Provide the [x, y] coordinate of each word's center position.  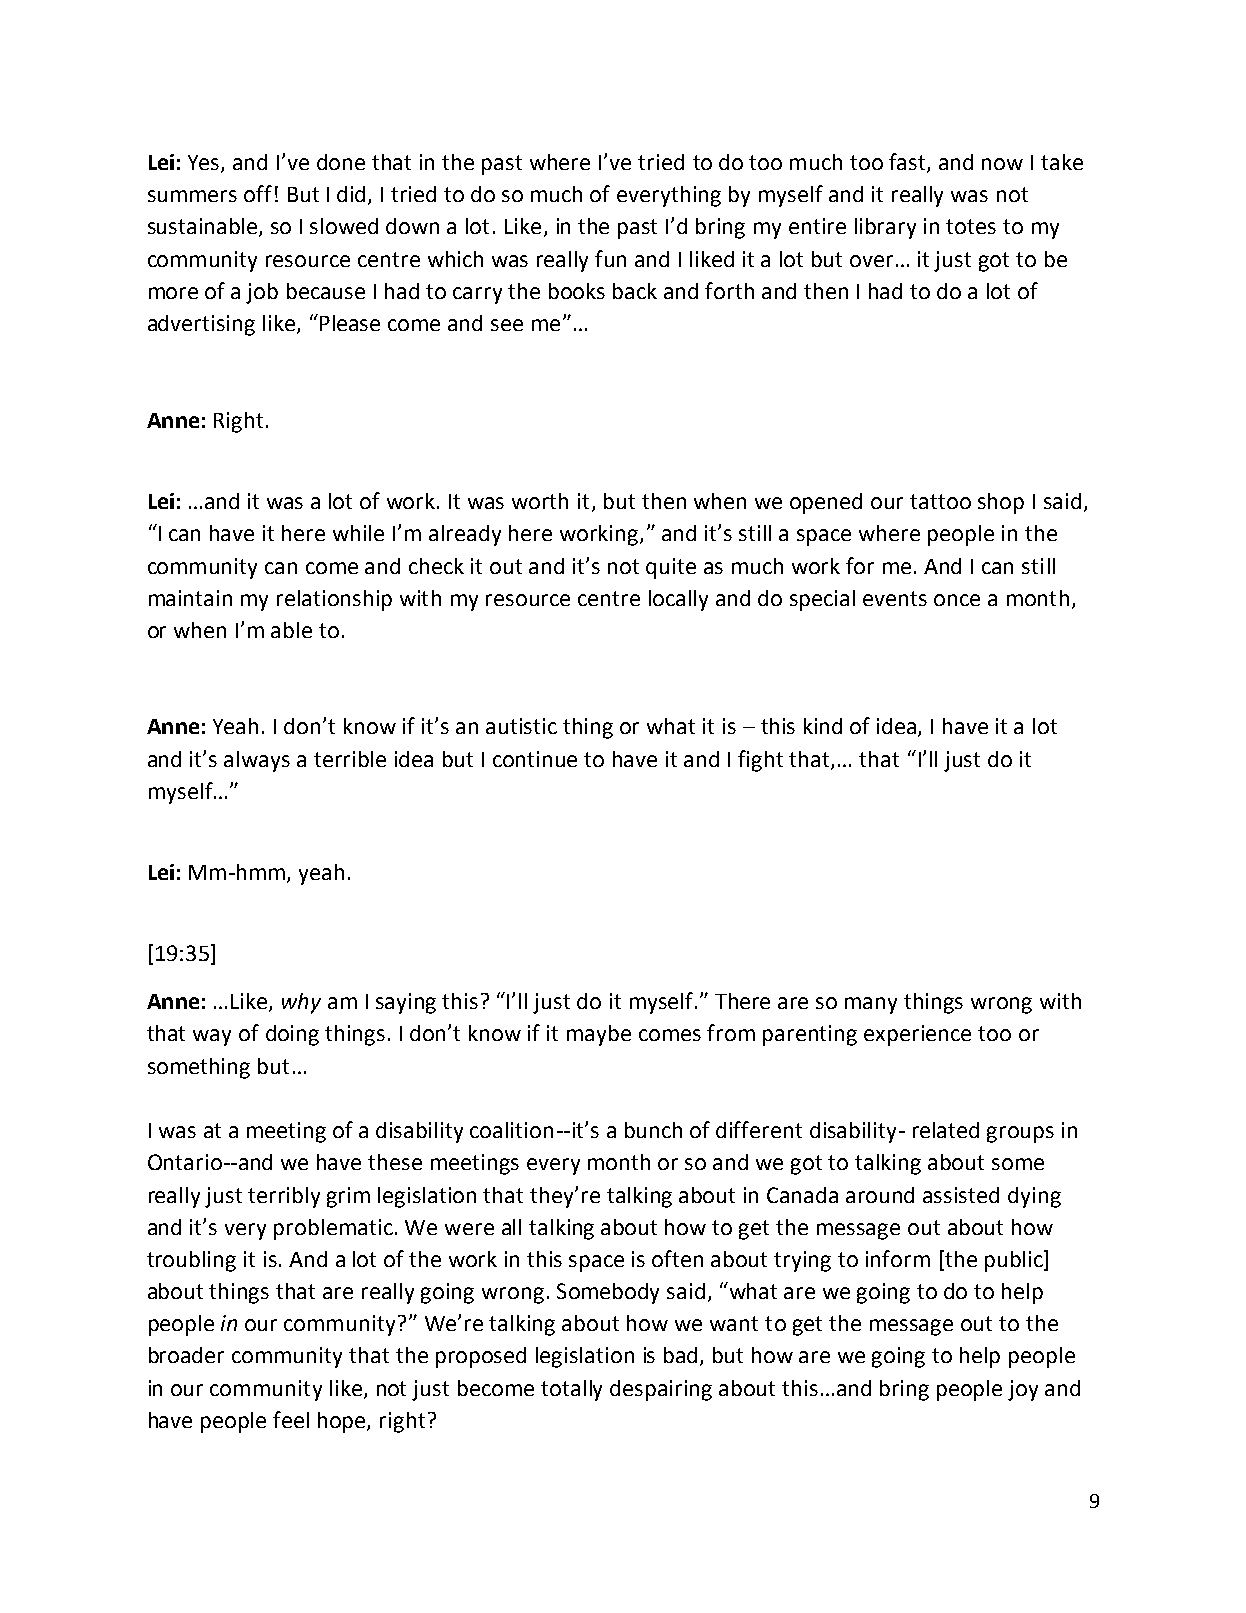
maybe [599, 1035]
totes [971, 226]
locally [678, 600]
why [301, 1003]
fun [610, 258]
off [258, 193]
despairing [661, 1390]
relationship [334, 600]
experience [917, 1035]
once [957, 600]
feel [291, 1419]
